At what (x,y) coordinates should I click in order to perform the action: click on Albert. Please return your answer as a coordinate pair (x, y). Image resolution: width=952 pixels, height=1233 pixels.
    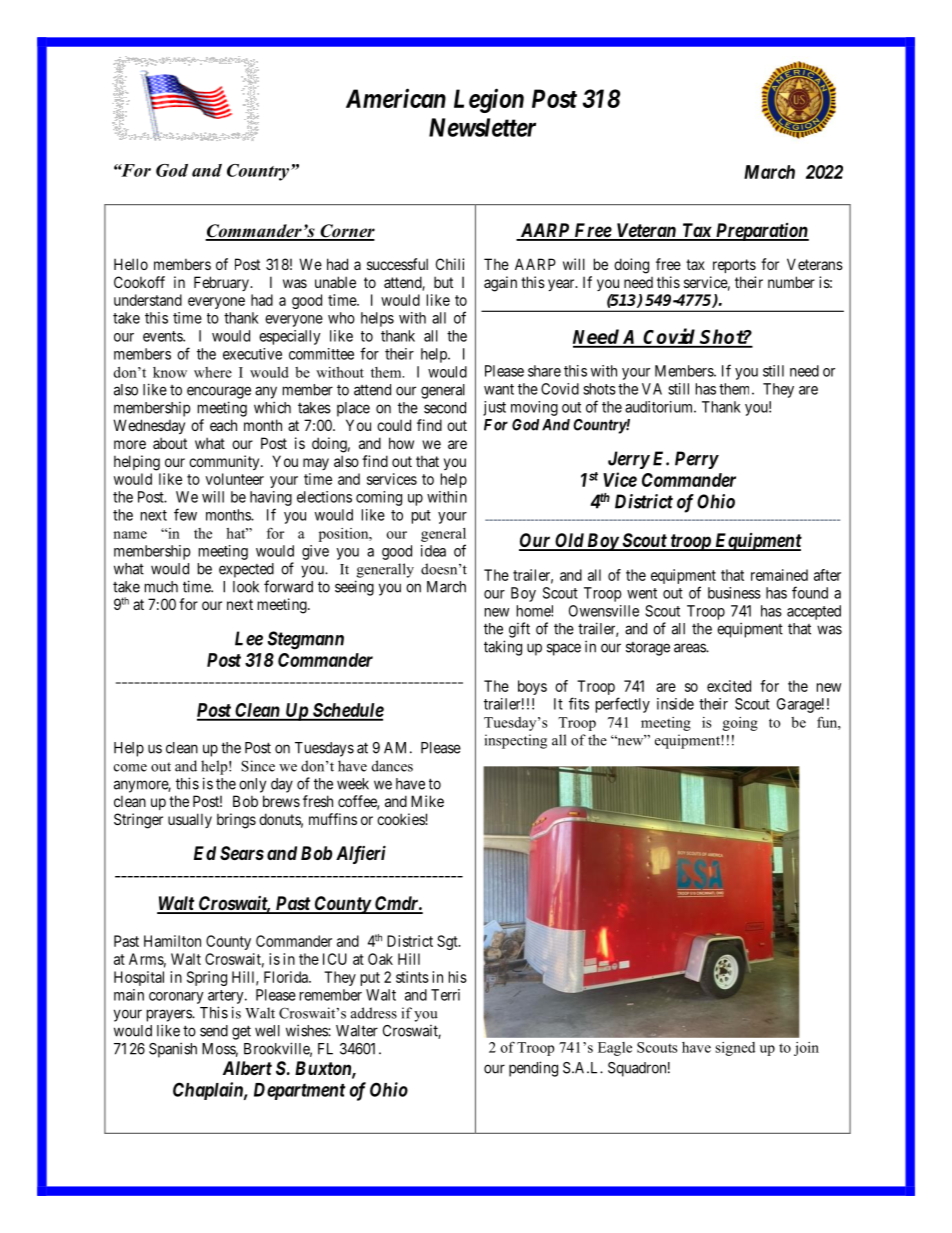
    Looking at the image, I should click on (247, 1068).
